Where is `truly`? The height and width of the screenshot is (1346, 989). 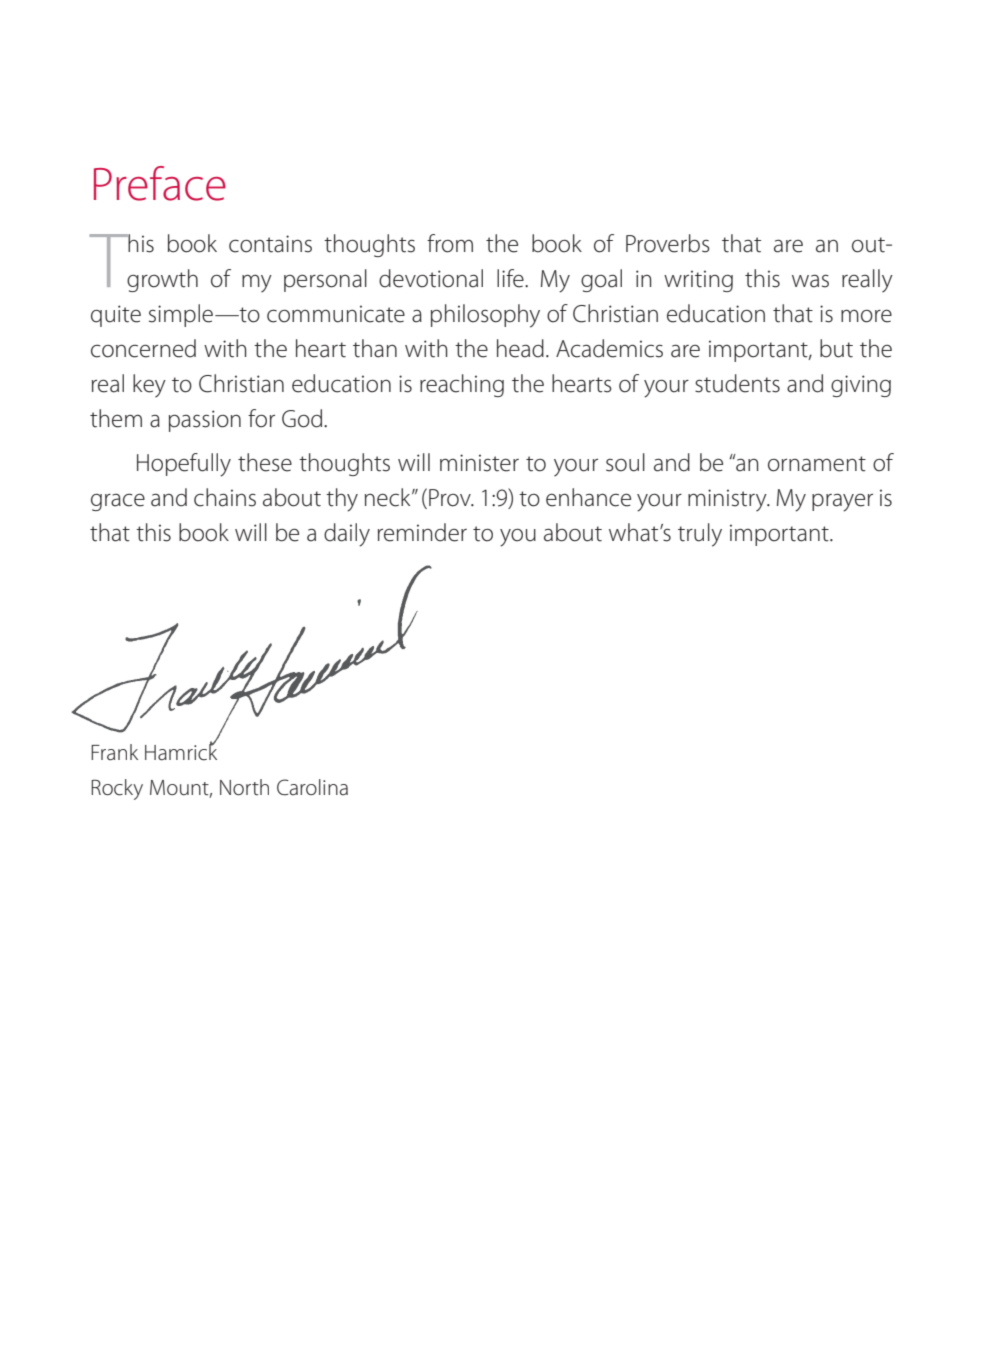 truly is located at coordinates (700, 535).
